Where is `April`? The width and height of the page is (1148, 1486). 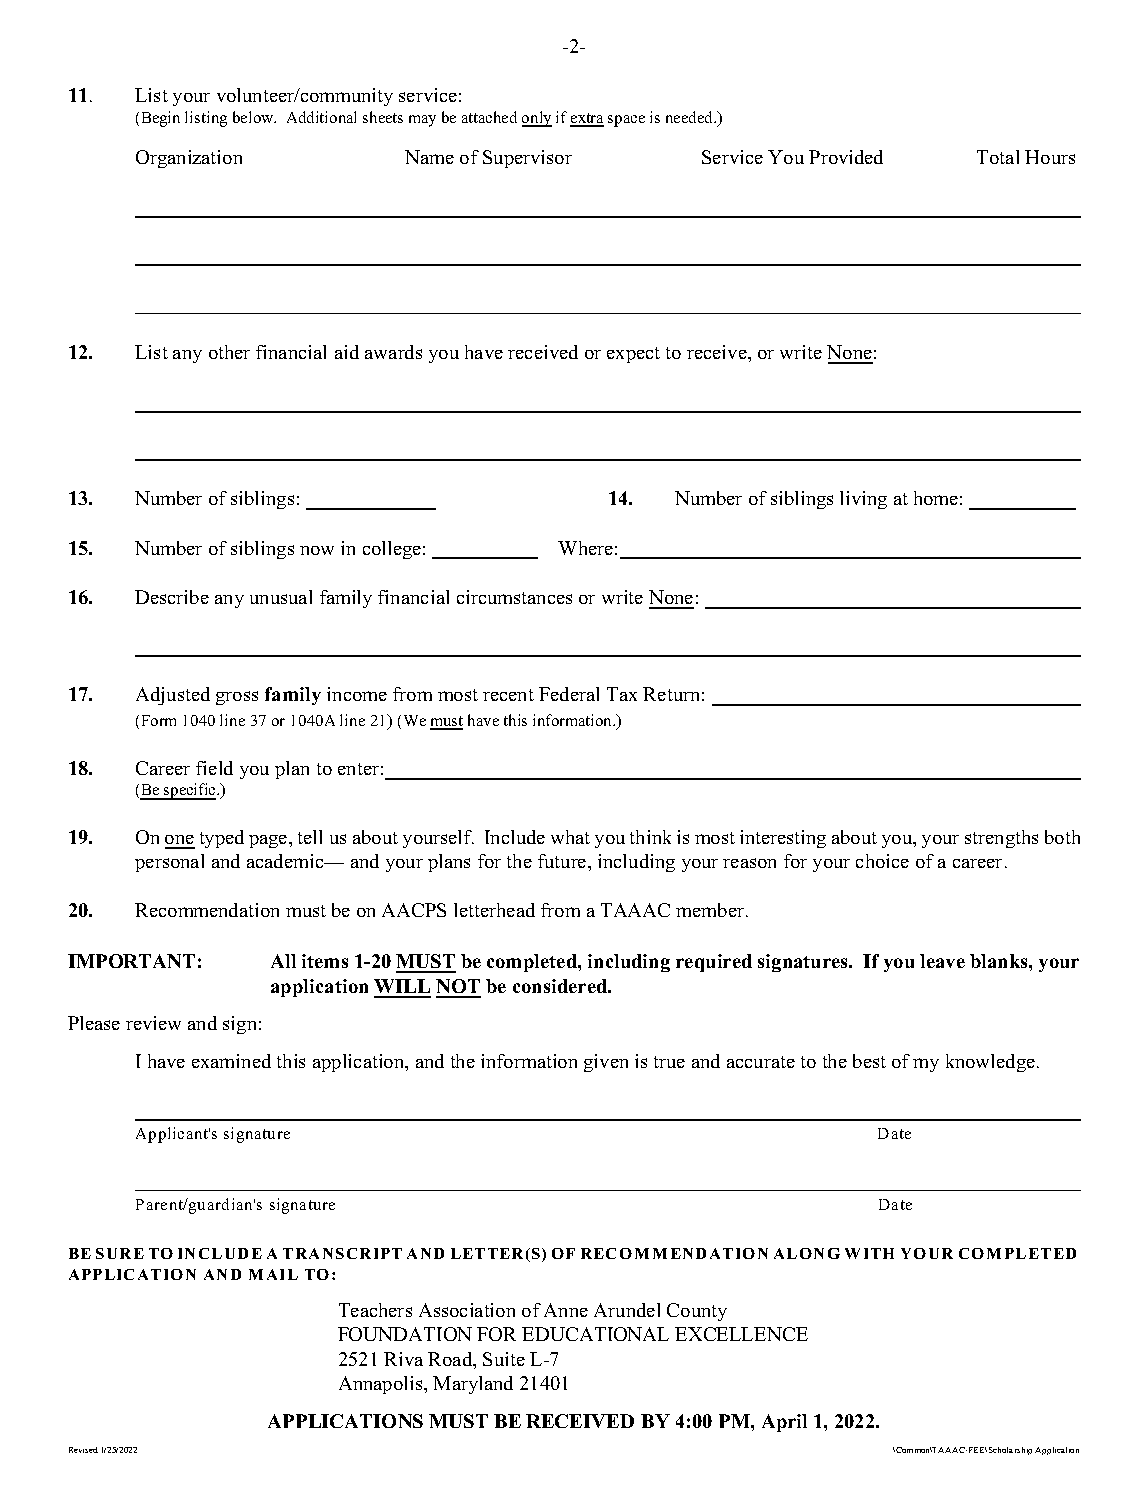
April is located at coordinates (784, 1423).
